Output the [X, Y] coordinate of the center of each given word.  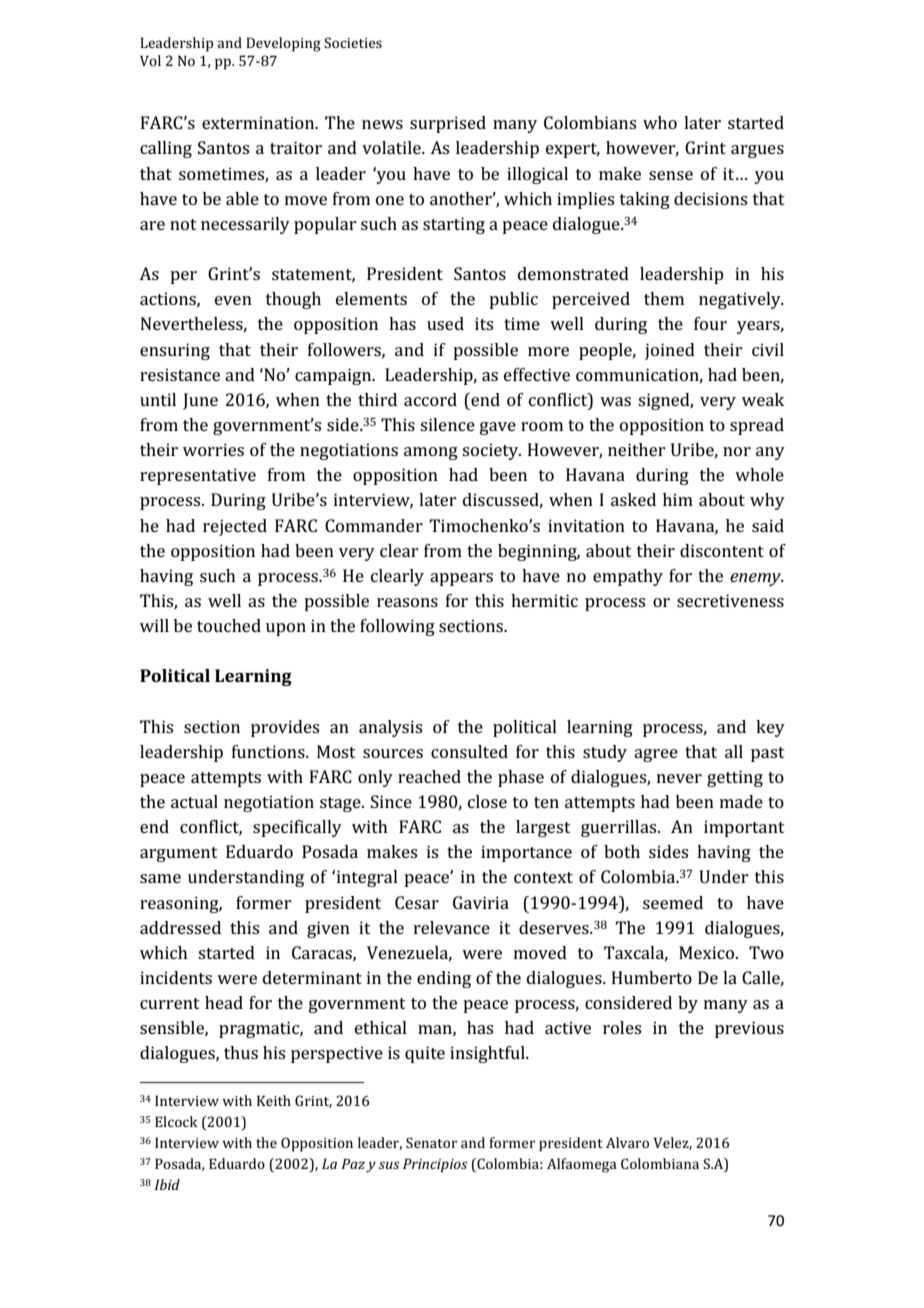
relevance [452, 927]
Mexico [708, 952]
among [431, 453]
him [678, 499]
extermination [259, 122]
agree [656, 755]
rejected [235, 527]
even [233, 300]
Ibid [167, 1184]
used [445, 323]
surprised [448, 124]
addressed [180, 927]
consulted [469, 751]
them [664, 298]
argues [757, 151]
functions [269, 751]
